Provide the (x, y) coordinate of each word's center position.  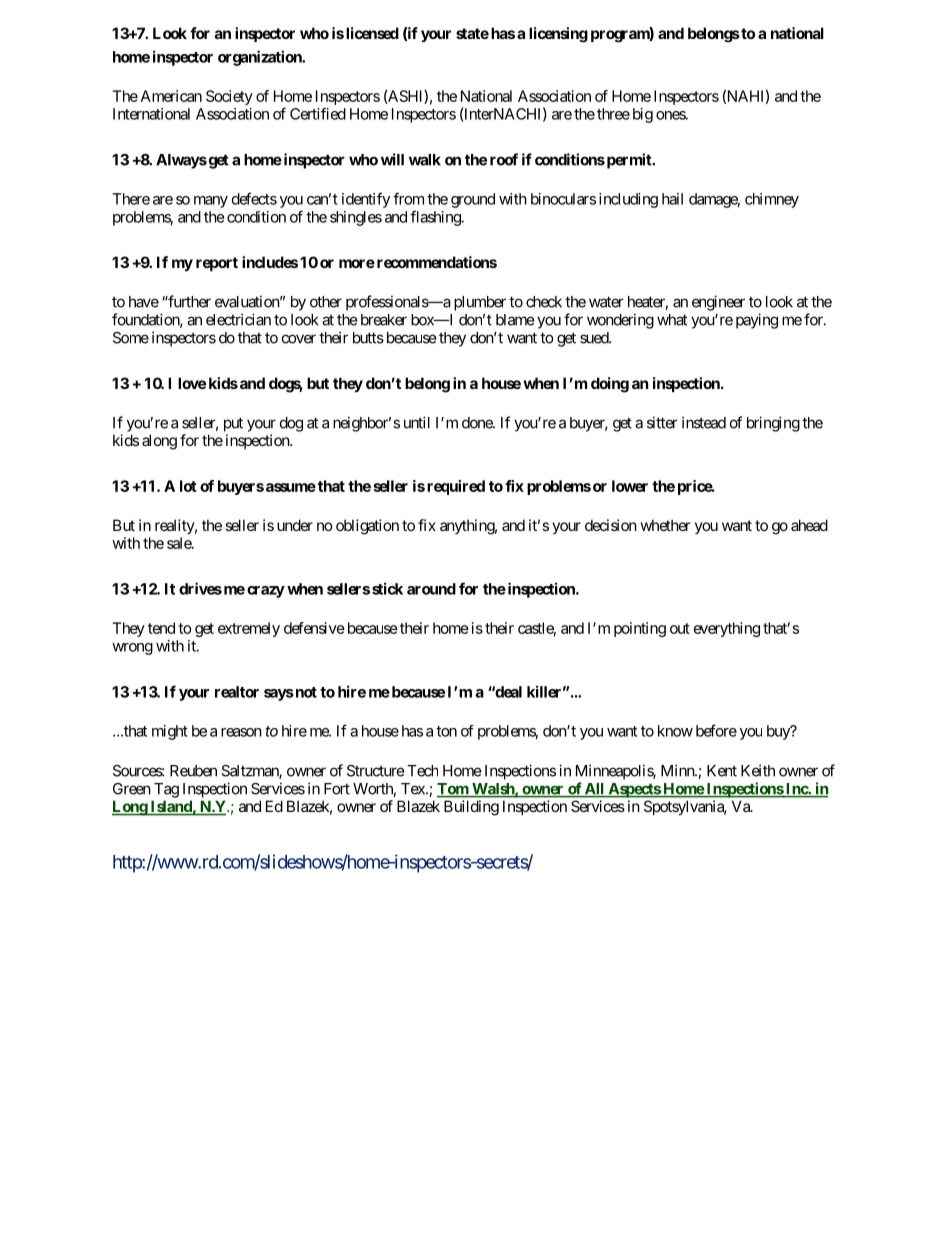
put (233, 424)
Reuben (193, 771)
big (643, 115)
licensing (558, 34)
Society (229, 97)
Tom (453, 790)
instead (704, 422)
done (478, 423)
